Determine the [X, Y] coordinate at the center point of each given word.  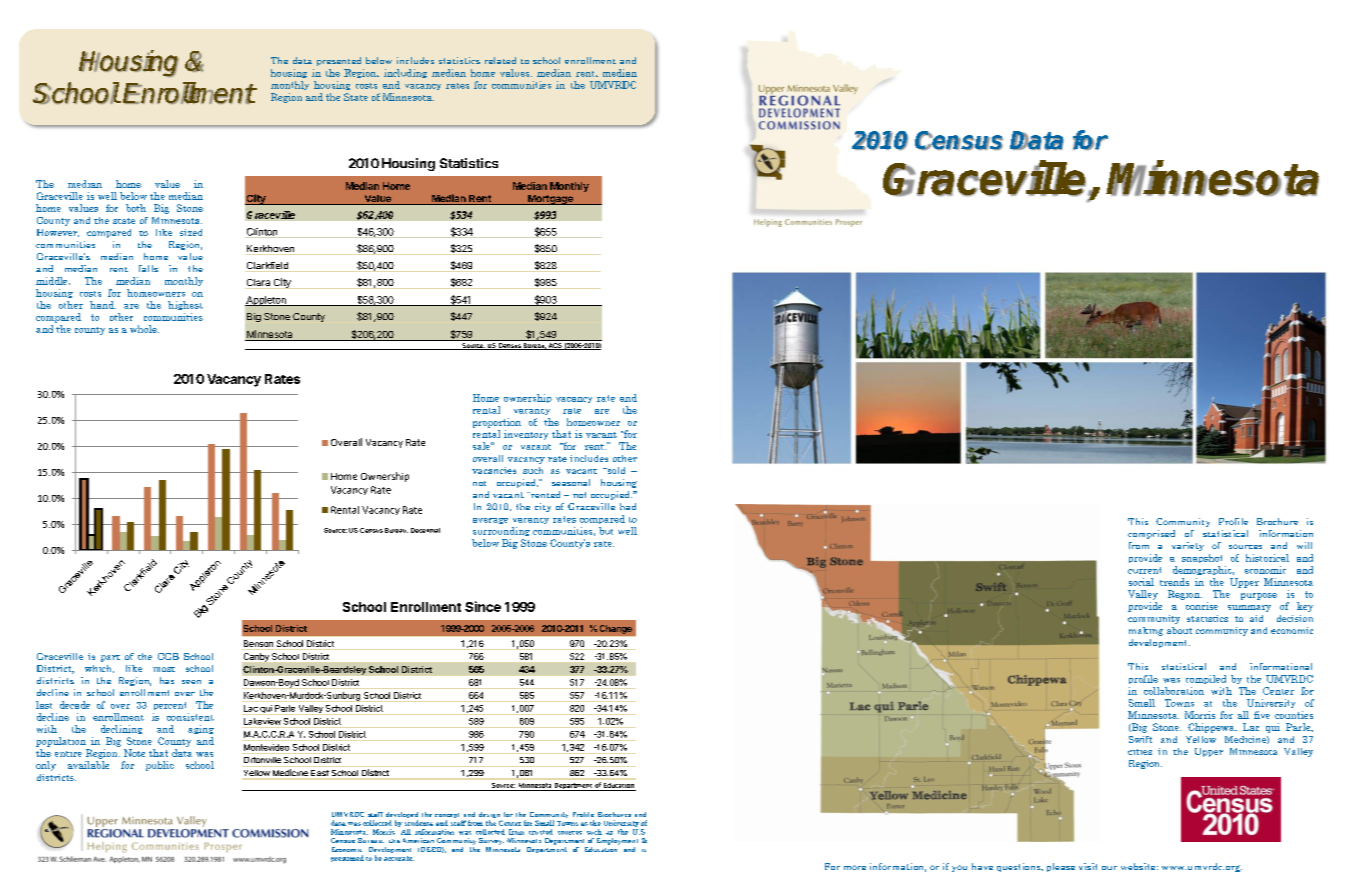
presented [339, 61]
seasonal [571, 482]
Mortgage [550, 200]
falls [148, 268]
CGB [168, 656]
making [1146, 631]
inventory [526, 435]
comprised [1151, 534]
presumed [347, 858]
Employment [617, 841]
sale [482, 446]
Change [616, 629]
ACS [555, 346]
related [500, 60]
